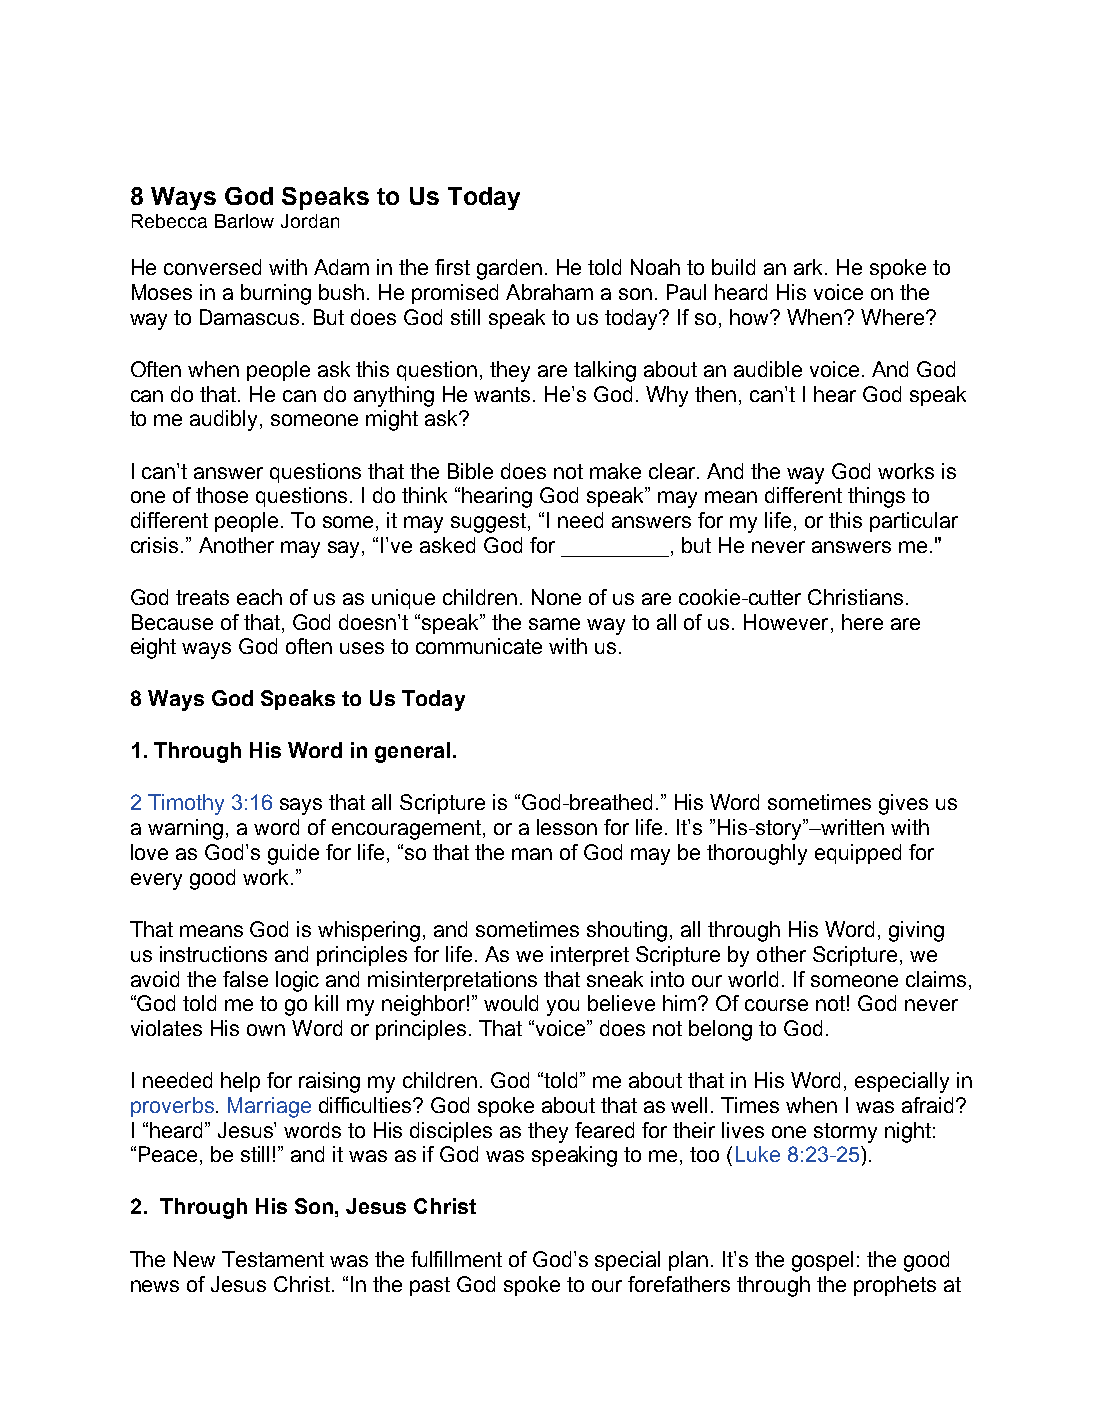 The width and height of the document is (1103, 1427). What do you see at coordinates (273, 1259) in the document?
I see `Testament` at bounding box center [273, 1259].
